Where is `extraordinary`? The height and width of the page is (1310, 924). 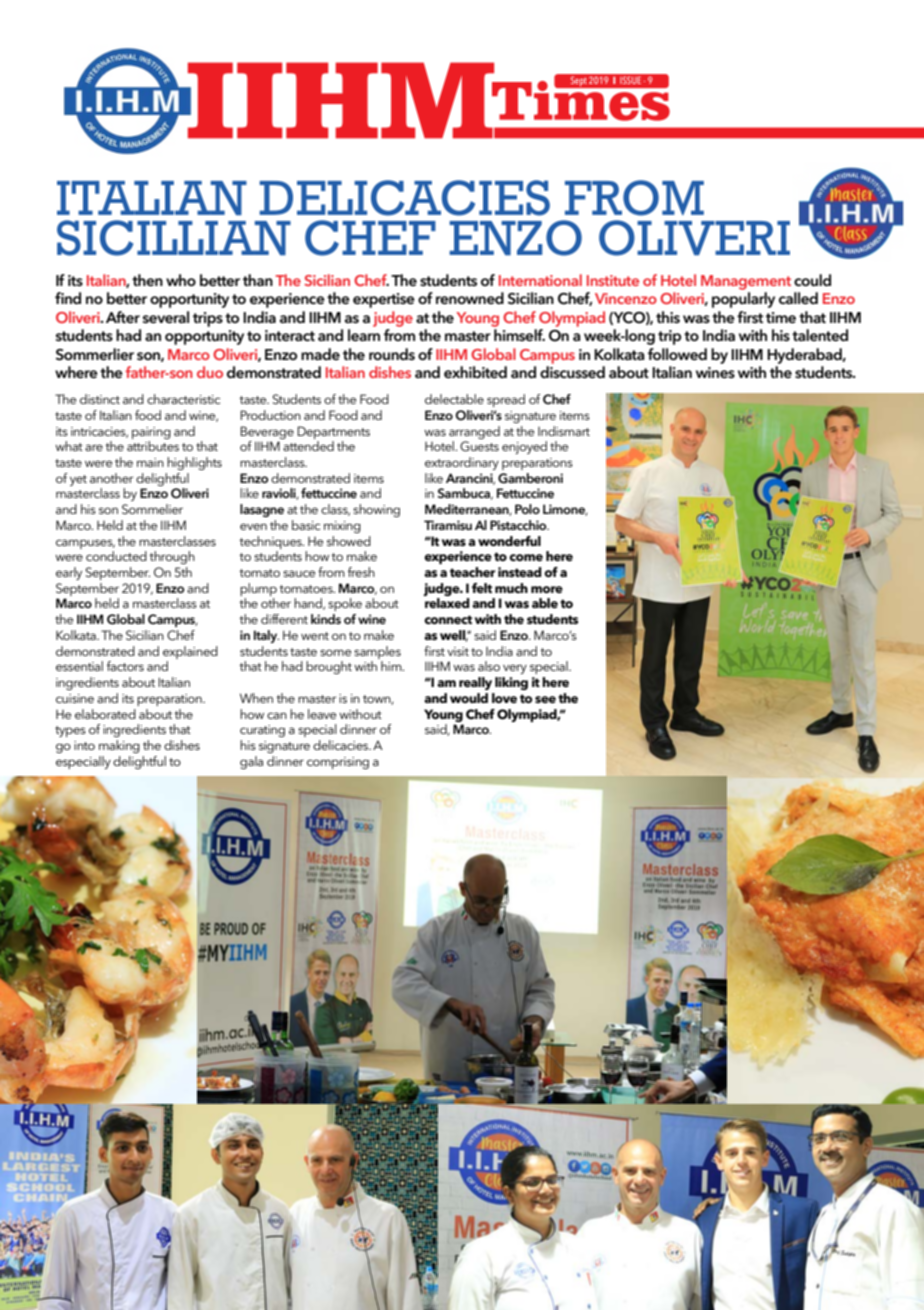 extraordinary is located at coordinates (462, 463).
